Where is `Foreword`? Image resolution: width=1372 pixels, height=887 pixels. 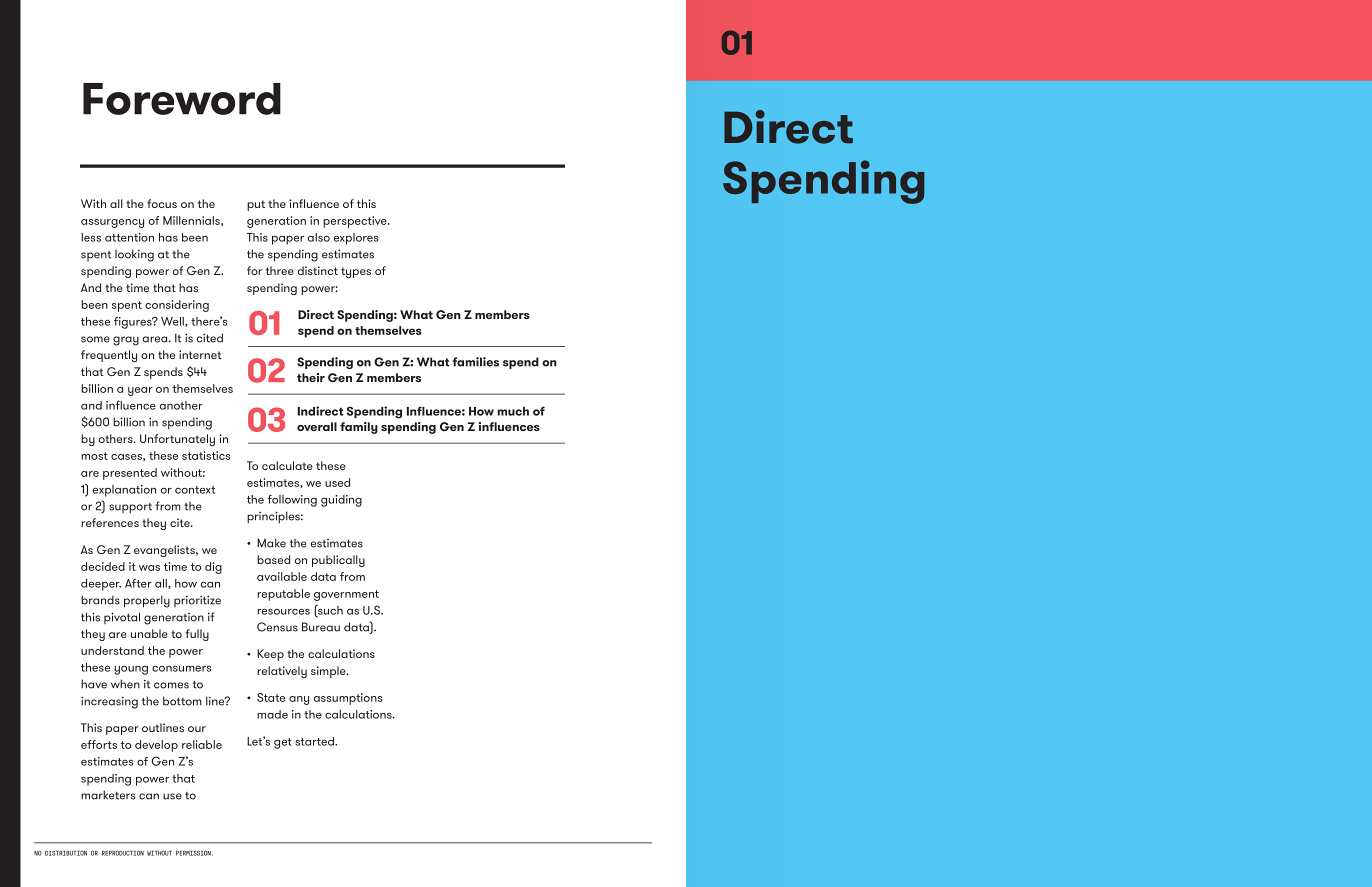 Foreword is located at coordinates (182, 99).
